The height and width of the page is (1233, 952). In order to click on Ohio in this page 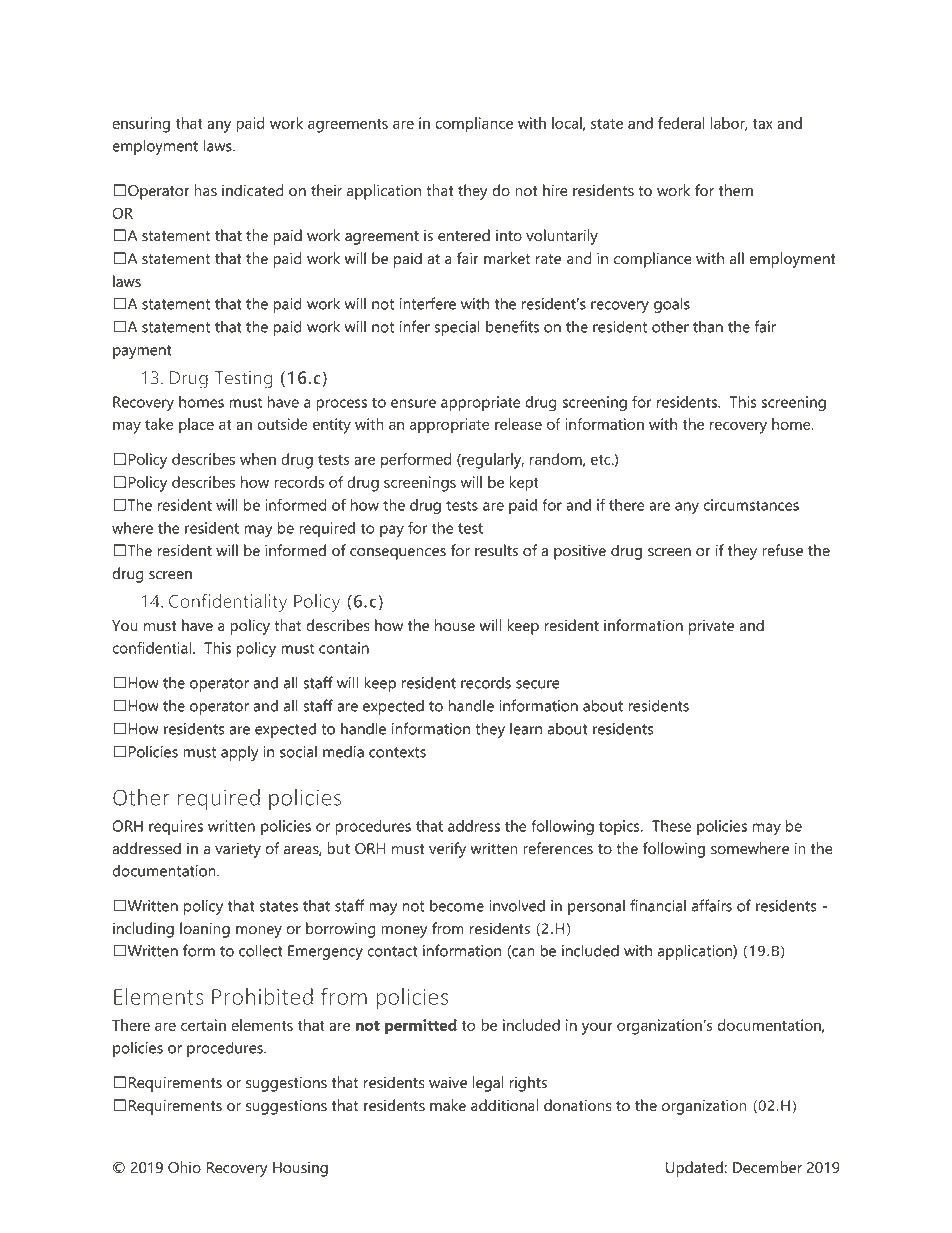, I will do `click(184, 1167)`.
